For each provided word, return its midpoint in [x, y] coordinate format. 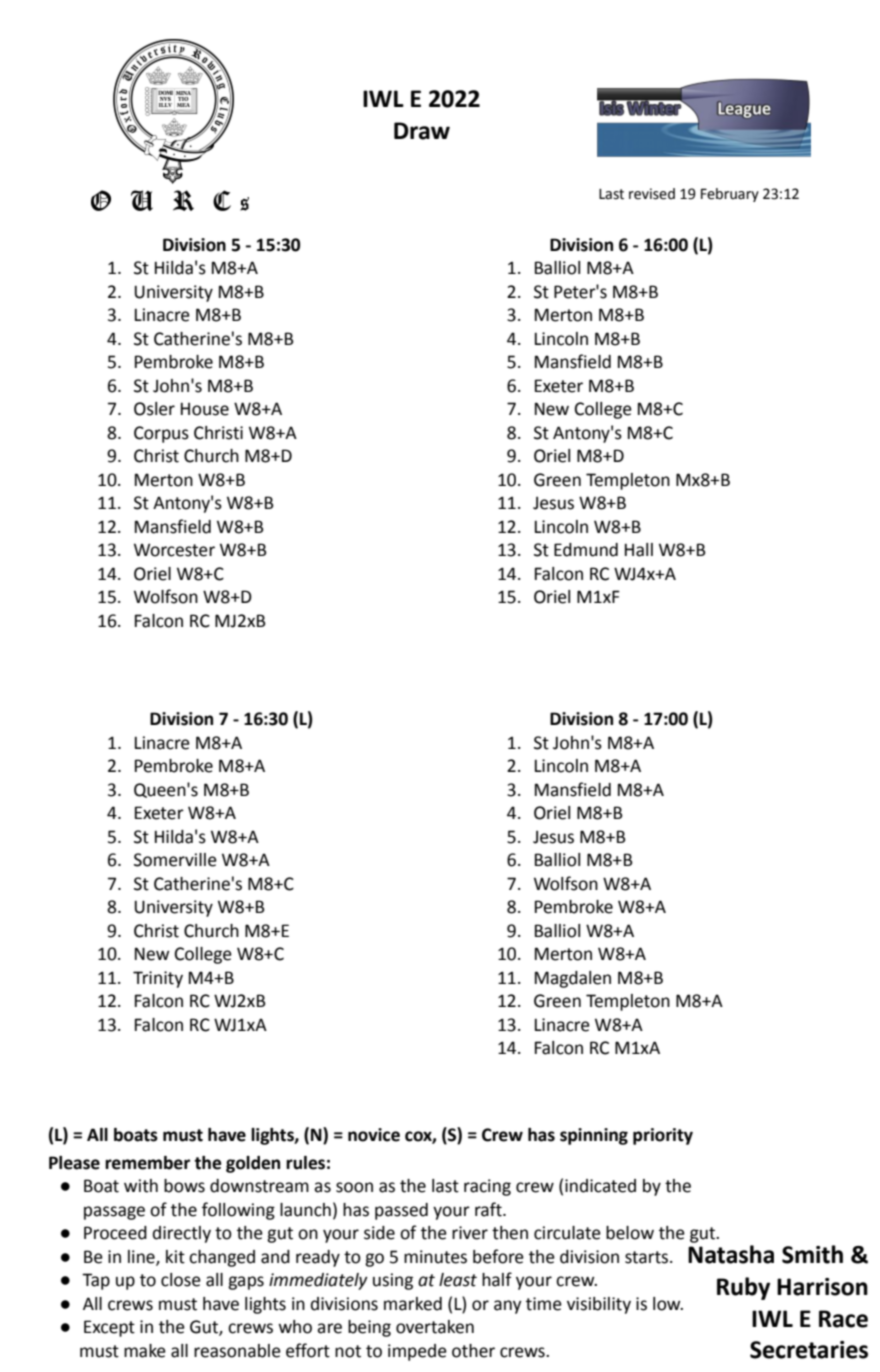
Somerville [175, 860]
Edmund [586, 550]
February [730, 195]
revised [652, 194]
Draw [422, 131]
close [181, 1280]
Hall [639, 550]
